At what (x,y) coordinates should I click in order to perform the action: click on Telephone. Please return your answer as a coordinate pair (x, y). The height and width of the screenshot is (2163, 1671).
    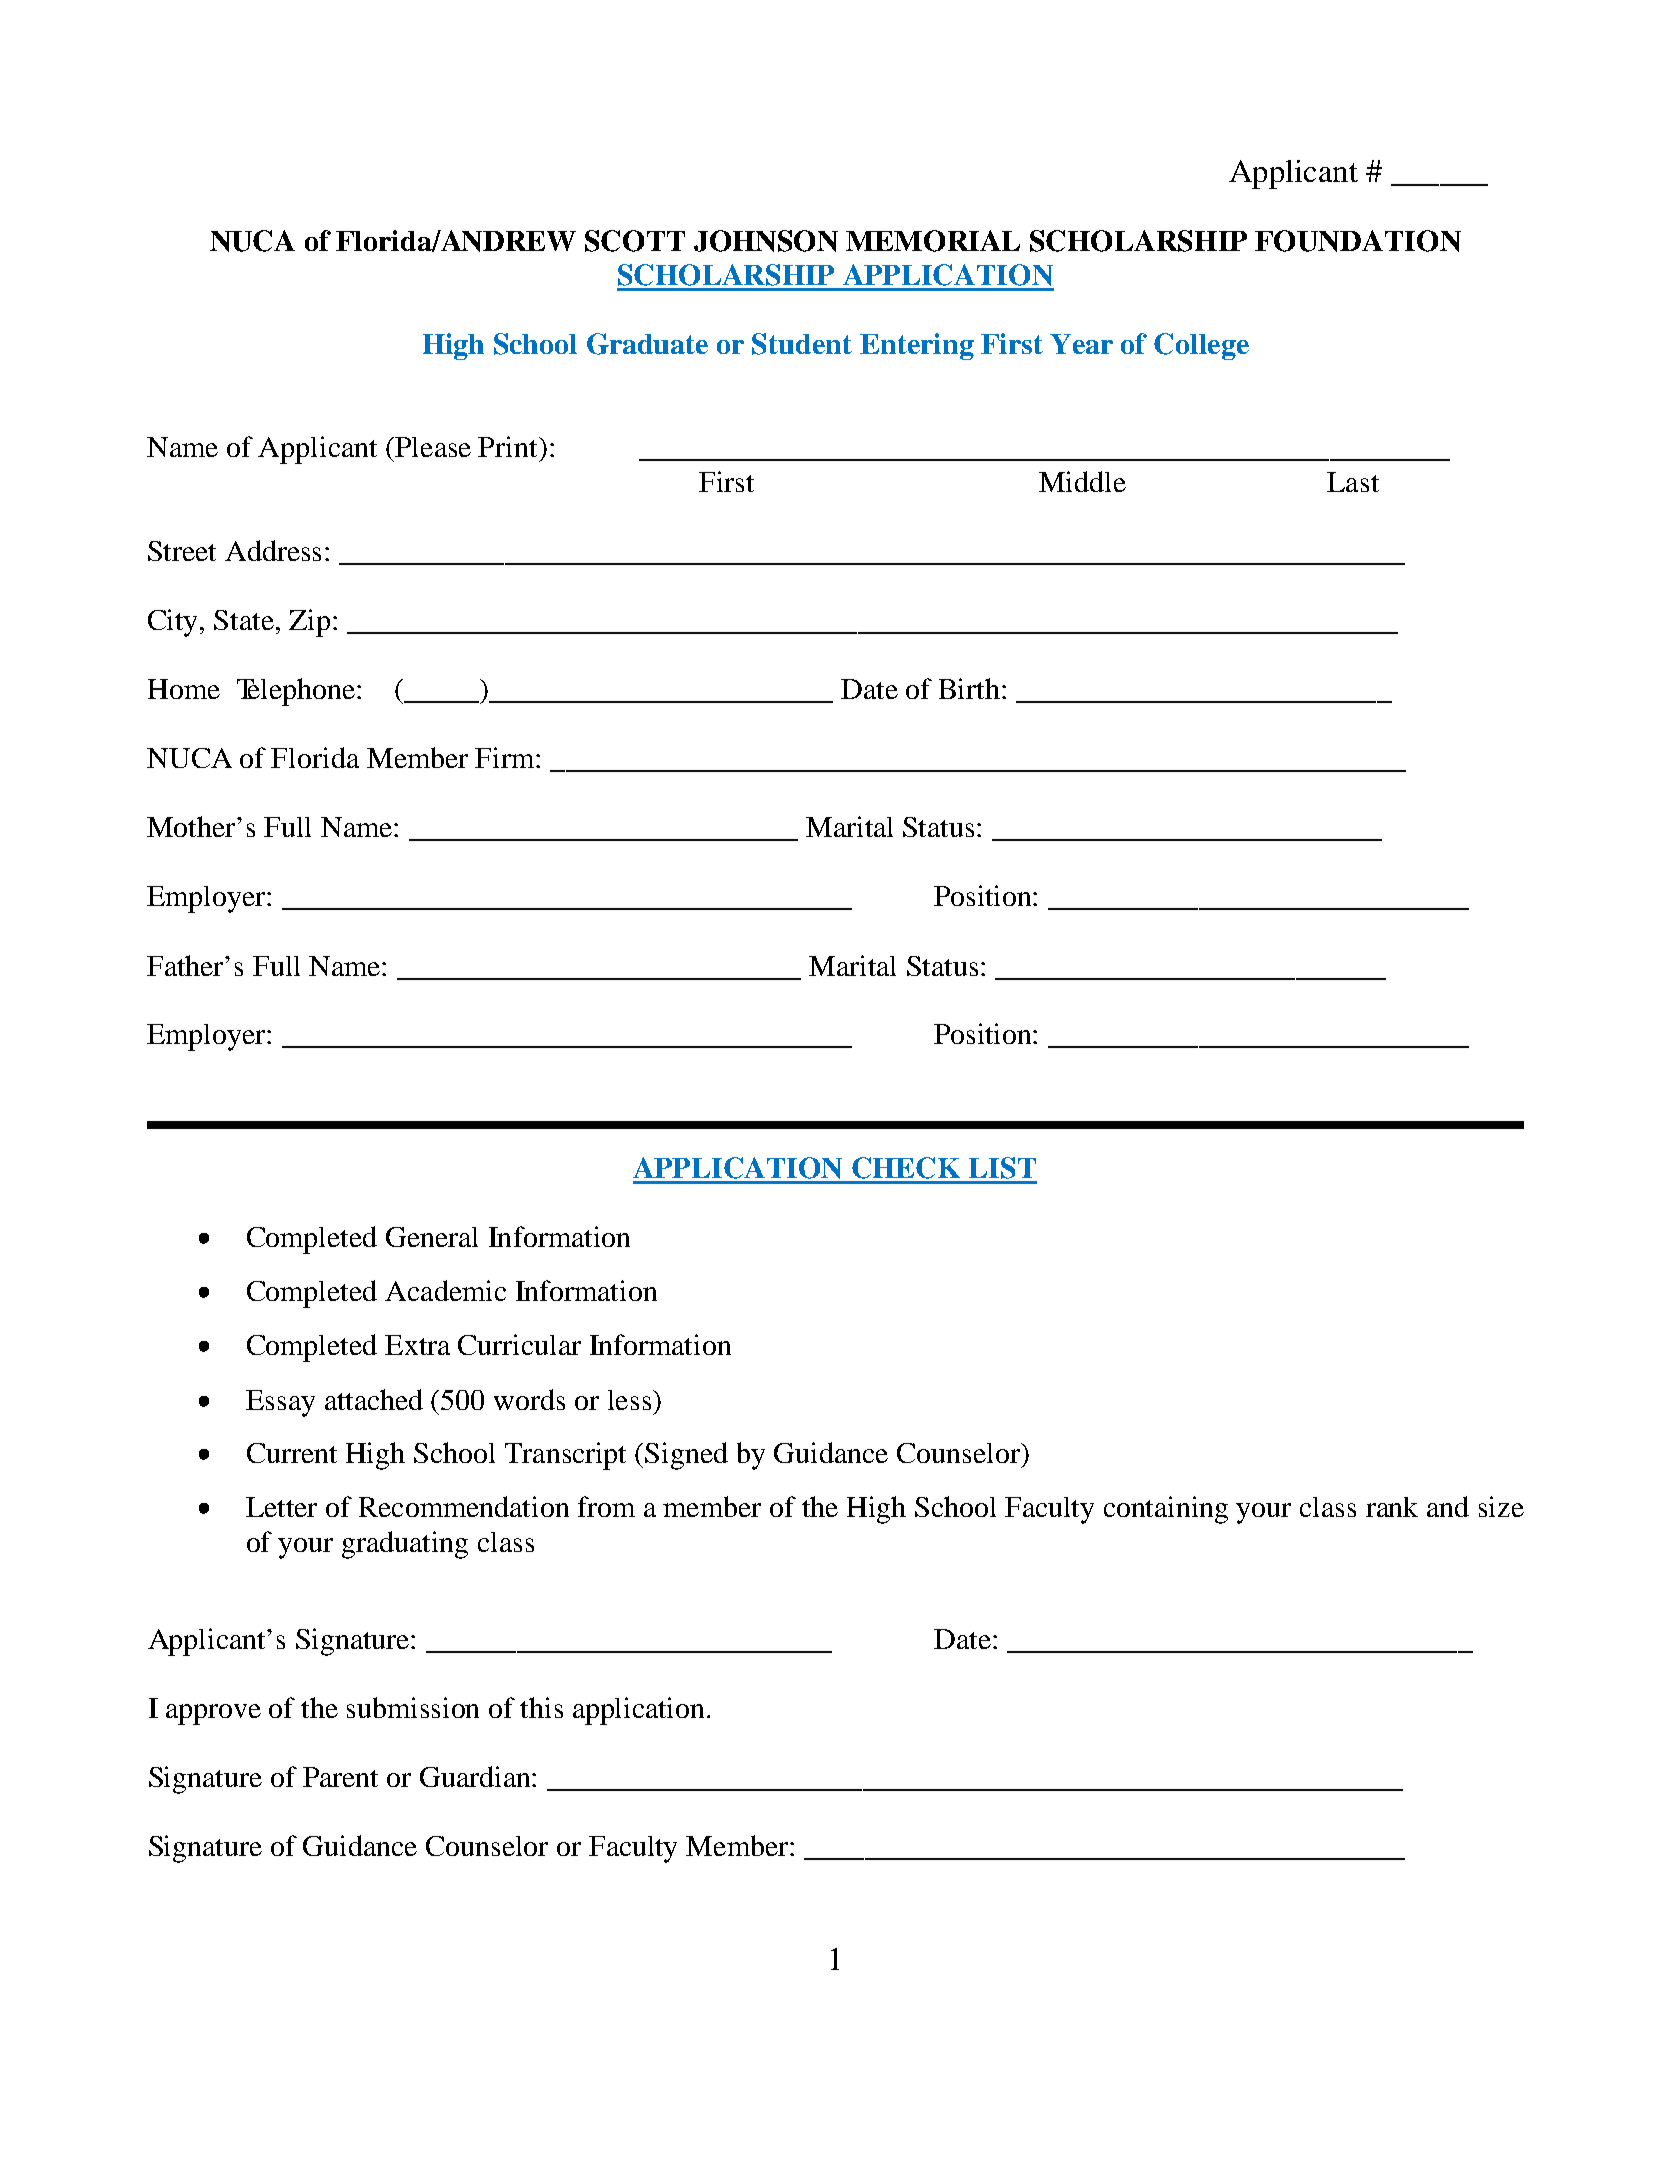
    Looking at the image, I should click on (296, 692).
